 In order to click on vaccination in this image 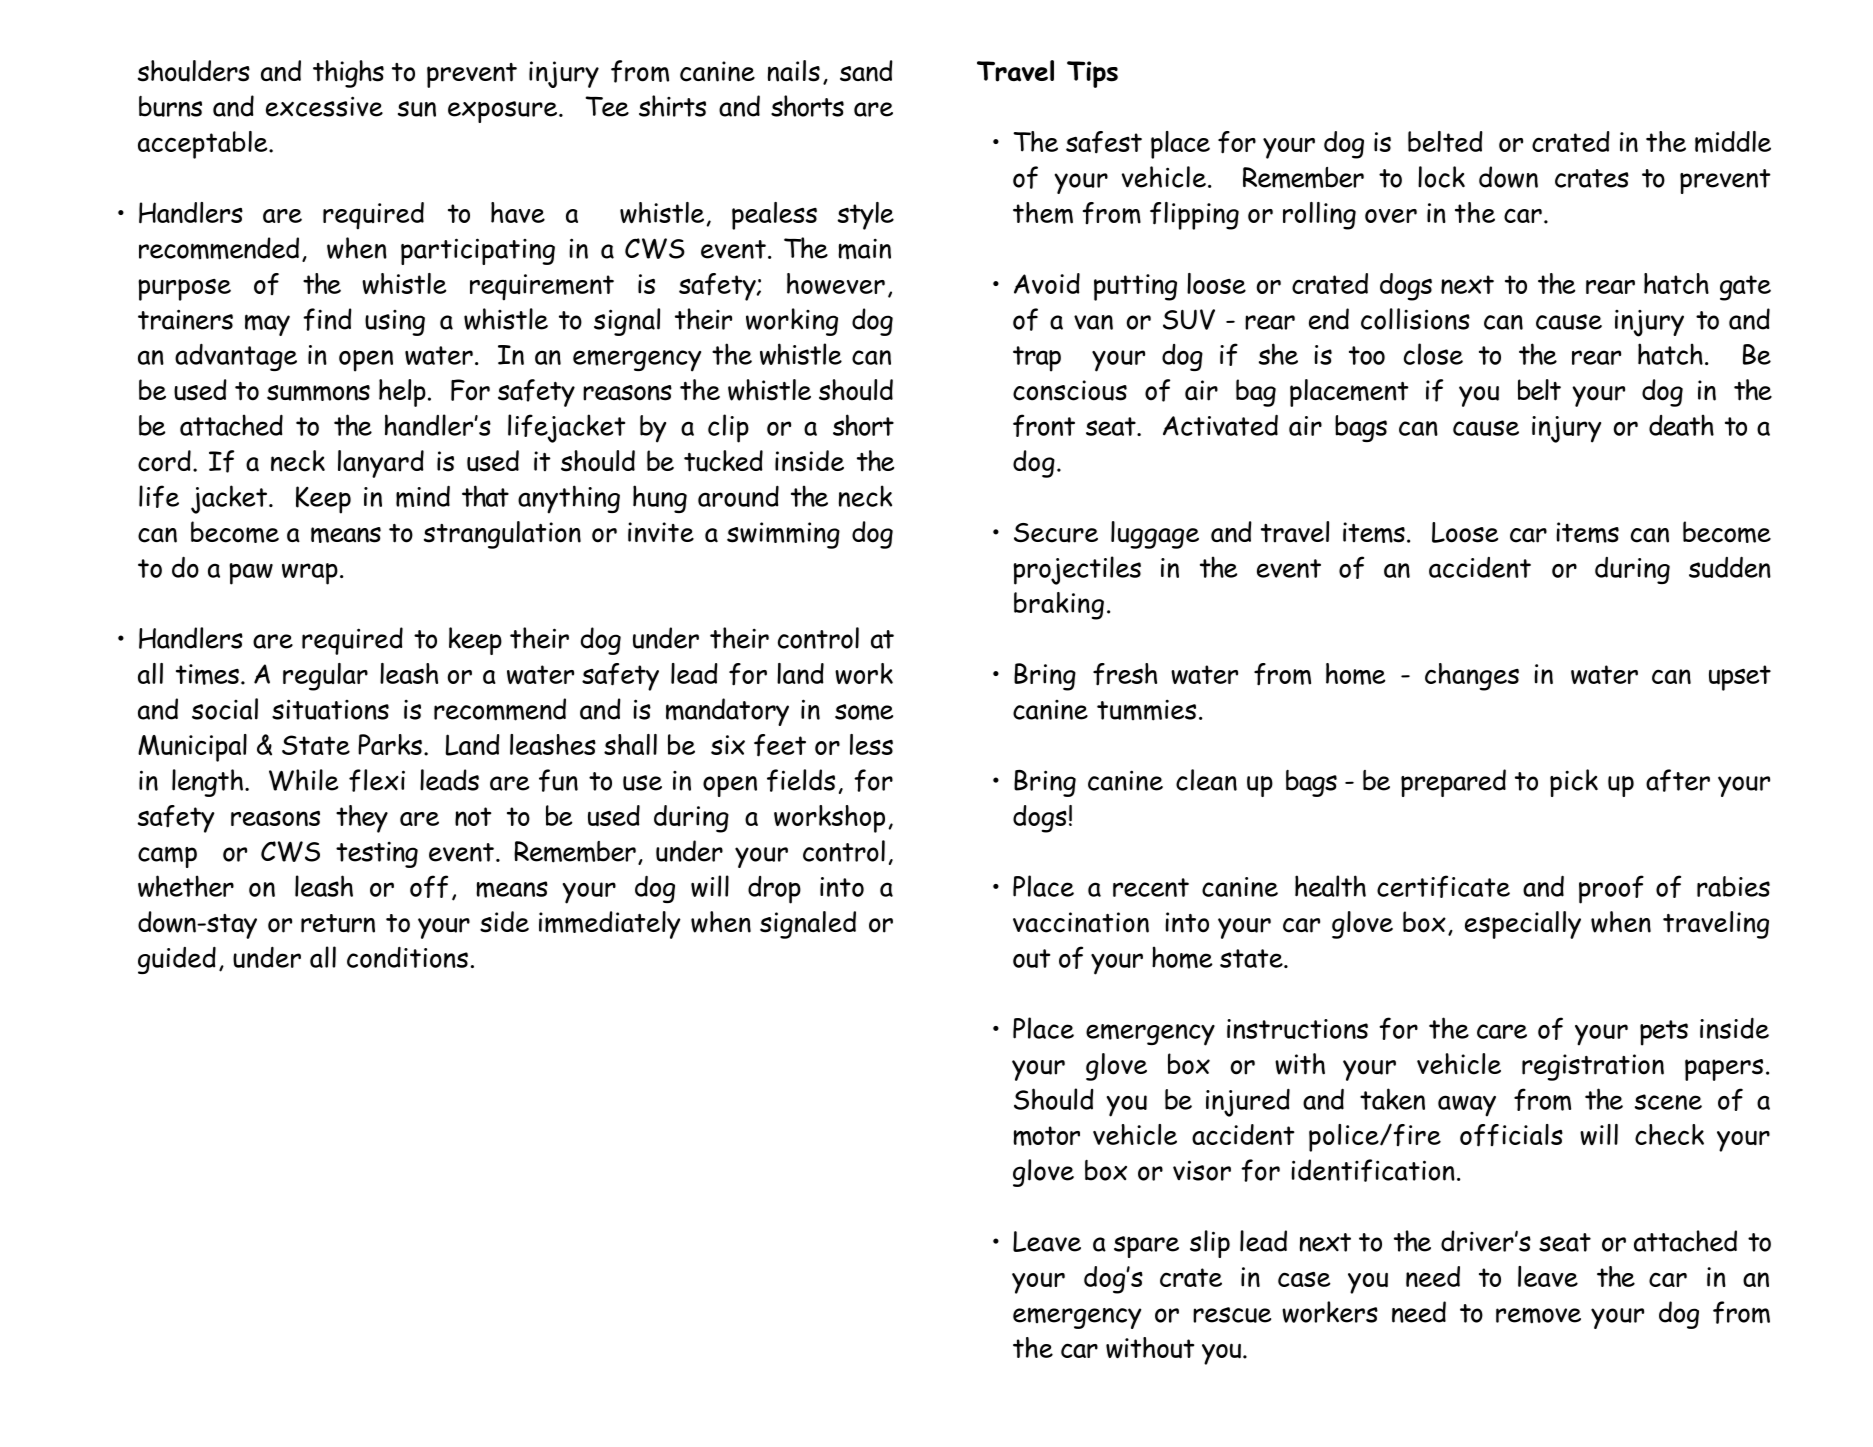, I will do `click(1081, 922)`.
